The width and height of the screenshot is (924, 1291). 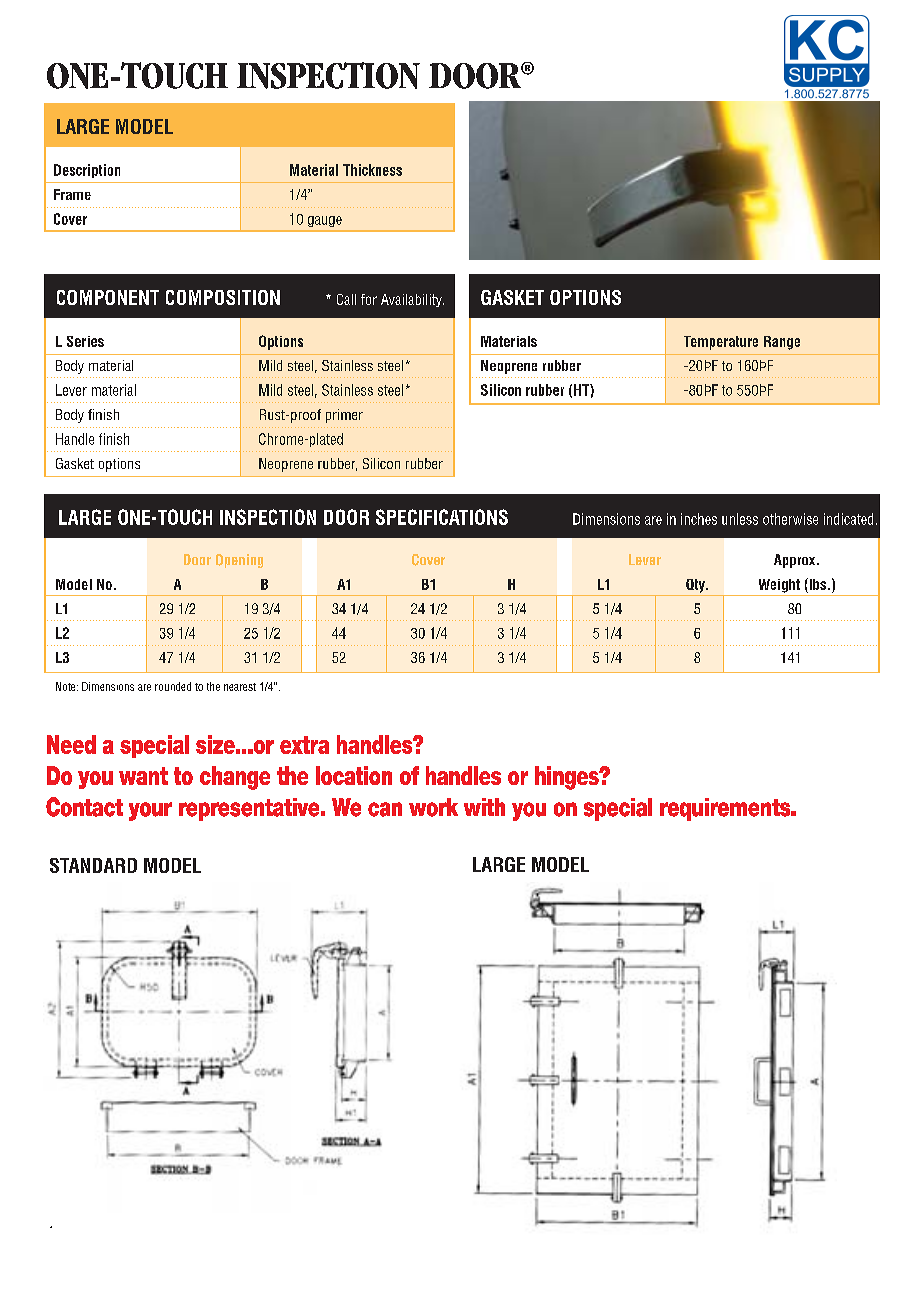 What do you see at coordinates (108, 297) in the screenshot?
I see `COMPONENT` at bounding box center [108, 297].
